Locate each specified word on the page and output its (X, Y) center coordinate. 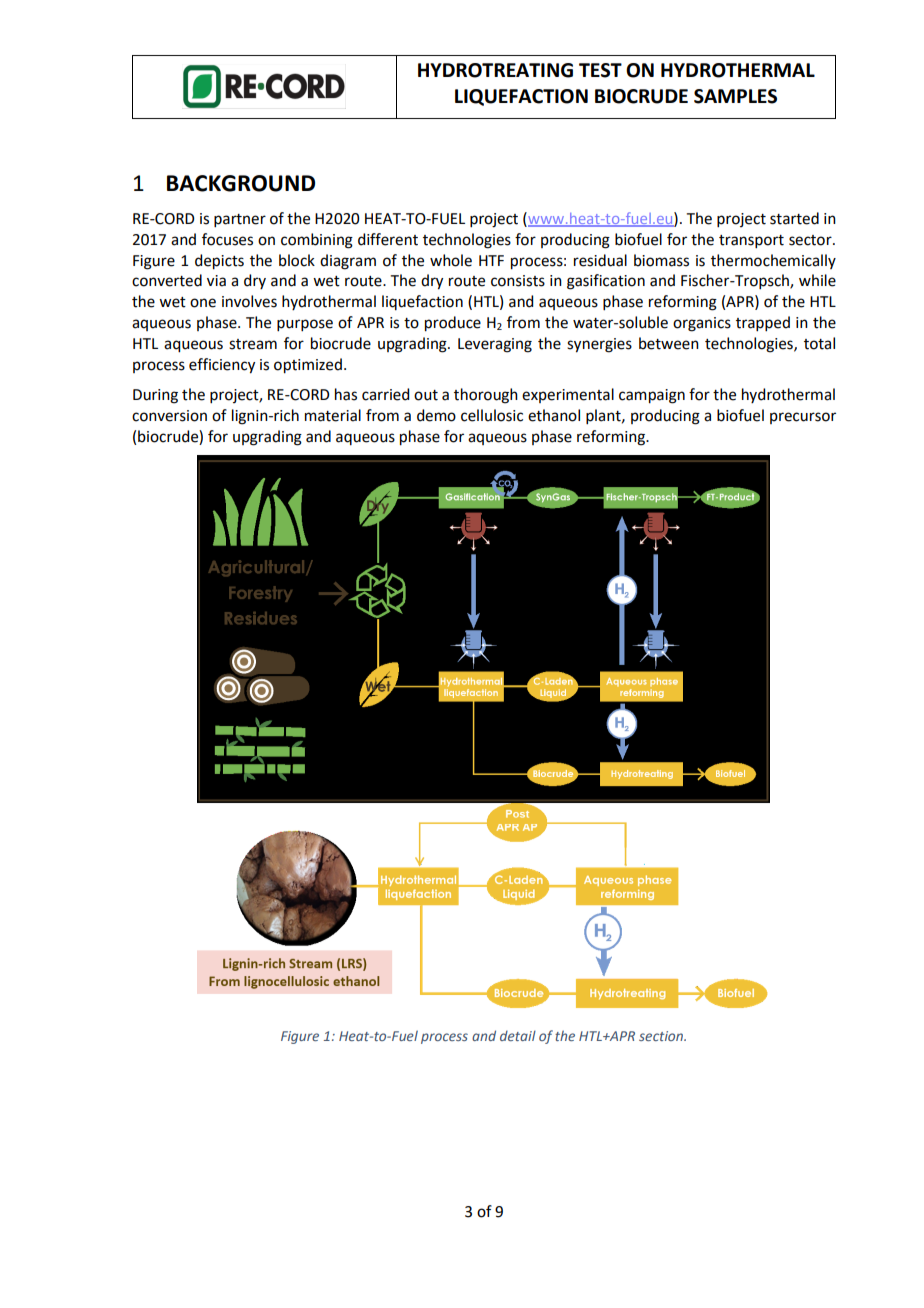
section (662, 1036)
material (333, 415)
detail (518, 1035)
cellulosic (492, 415)
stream (253, 344)
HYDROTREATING (495, 70)
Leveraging (495, 345)
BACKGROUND (241, 183)
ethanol (554, 415)
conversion (169, 416)
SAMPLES (735, 96)
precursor (803, 418)
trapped (763, 323)
